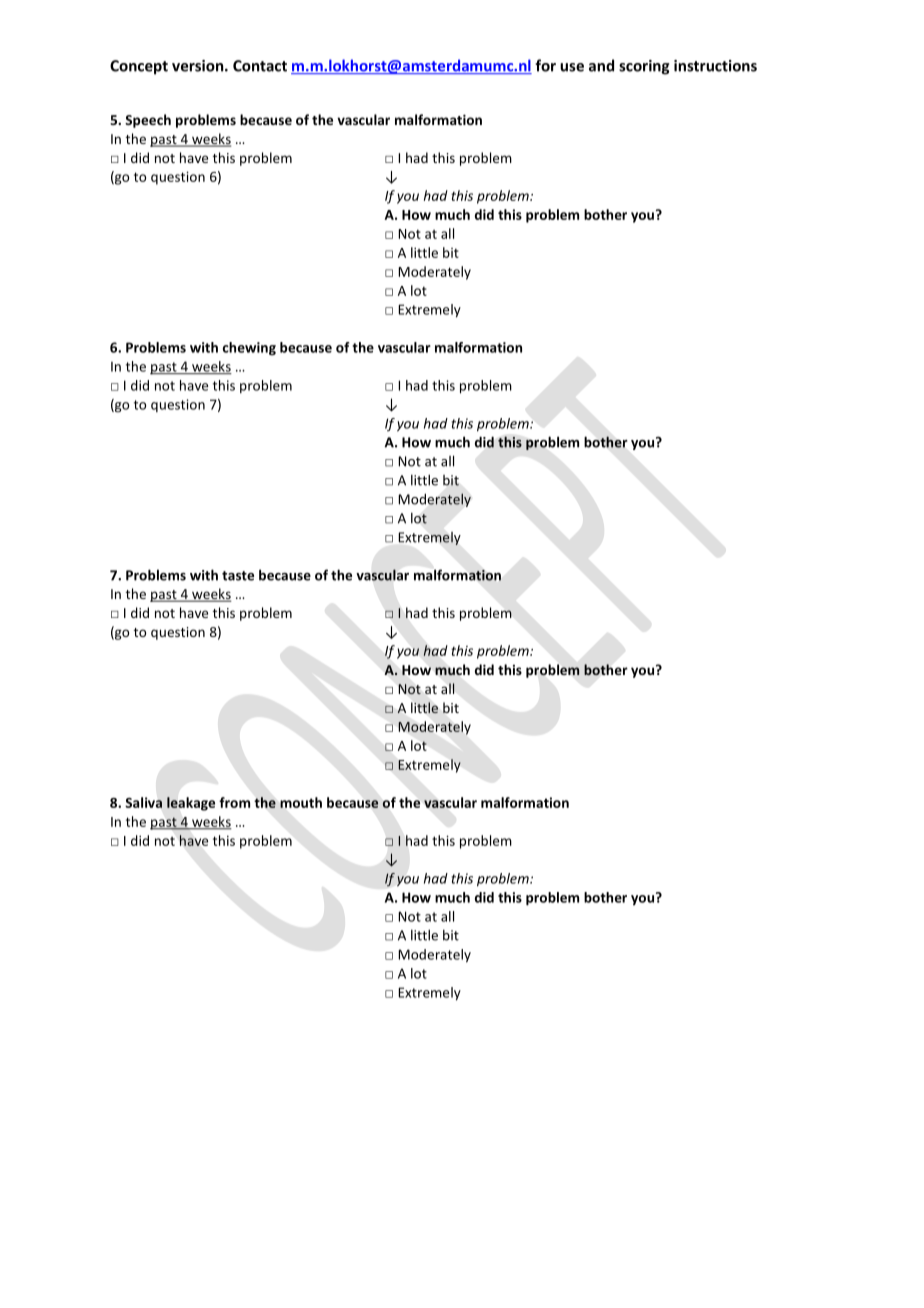 The width and height of the screenshot is (924, 1308). What do you see at coordinates (260, 66) in the screenshot?
I see `Contact` at bounding box center [260, 66].
